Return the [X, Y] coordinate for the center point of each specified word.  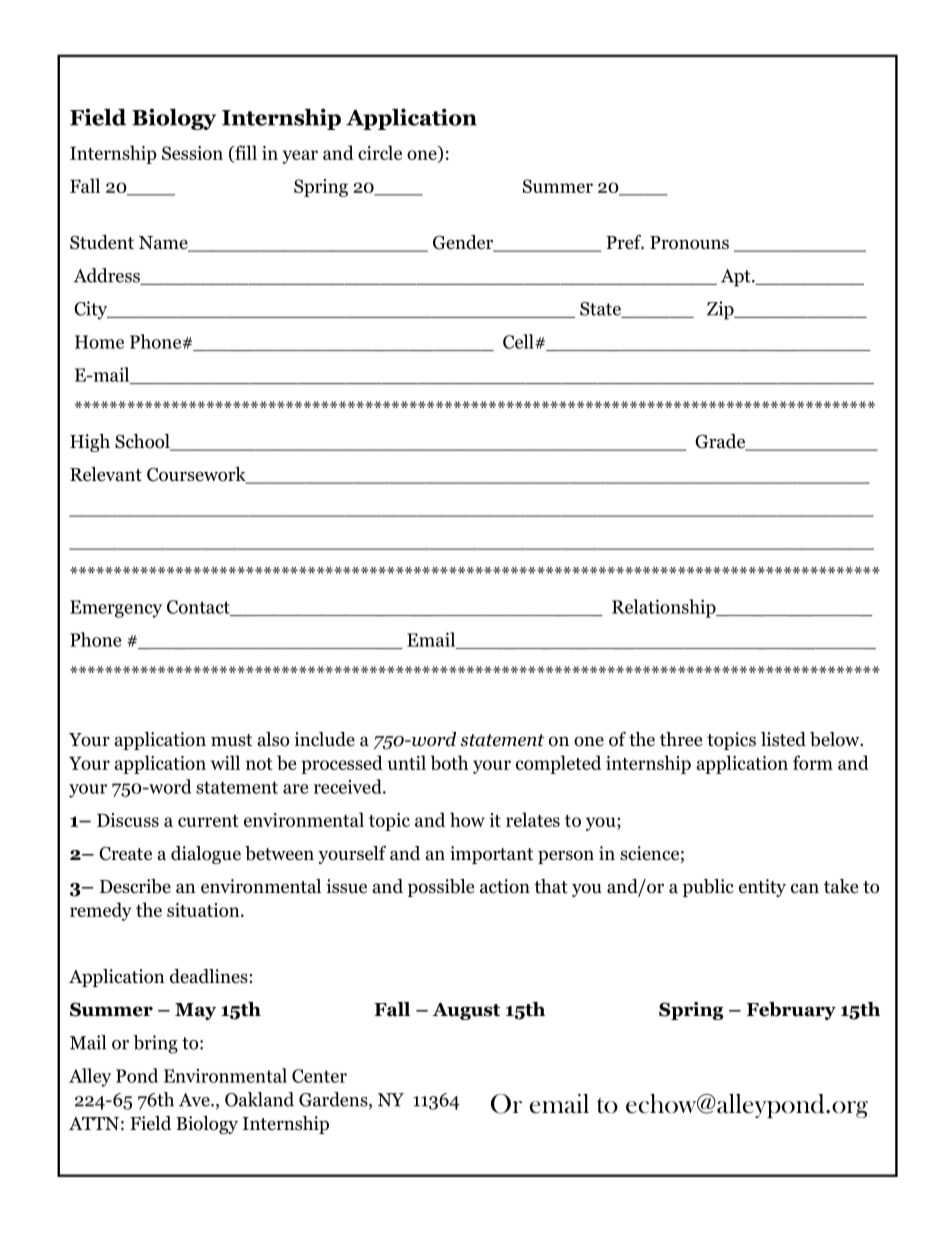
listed [783, 739]
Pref [625, 242]
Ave [195, 1100]
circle [380, 152]
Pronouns [689, 243]
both [449, 762]
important [491, 855]
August [466, 1011]
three [681, 739]
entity [762, 888]
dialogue [206, 855]
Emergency [116, 609]
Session [192, 153]
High [90, 443]
